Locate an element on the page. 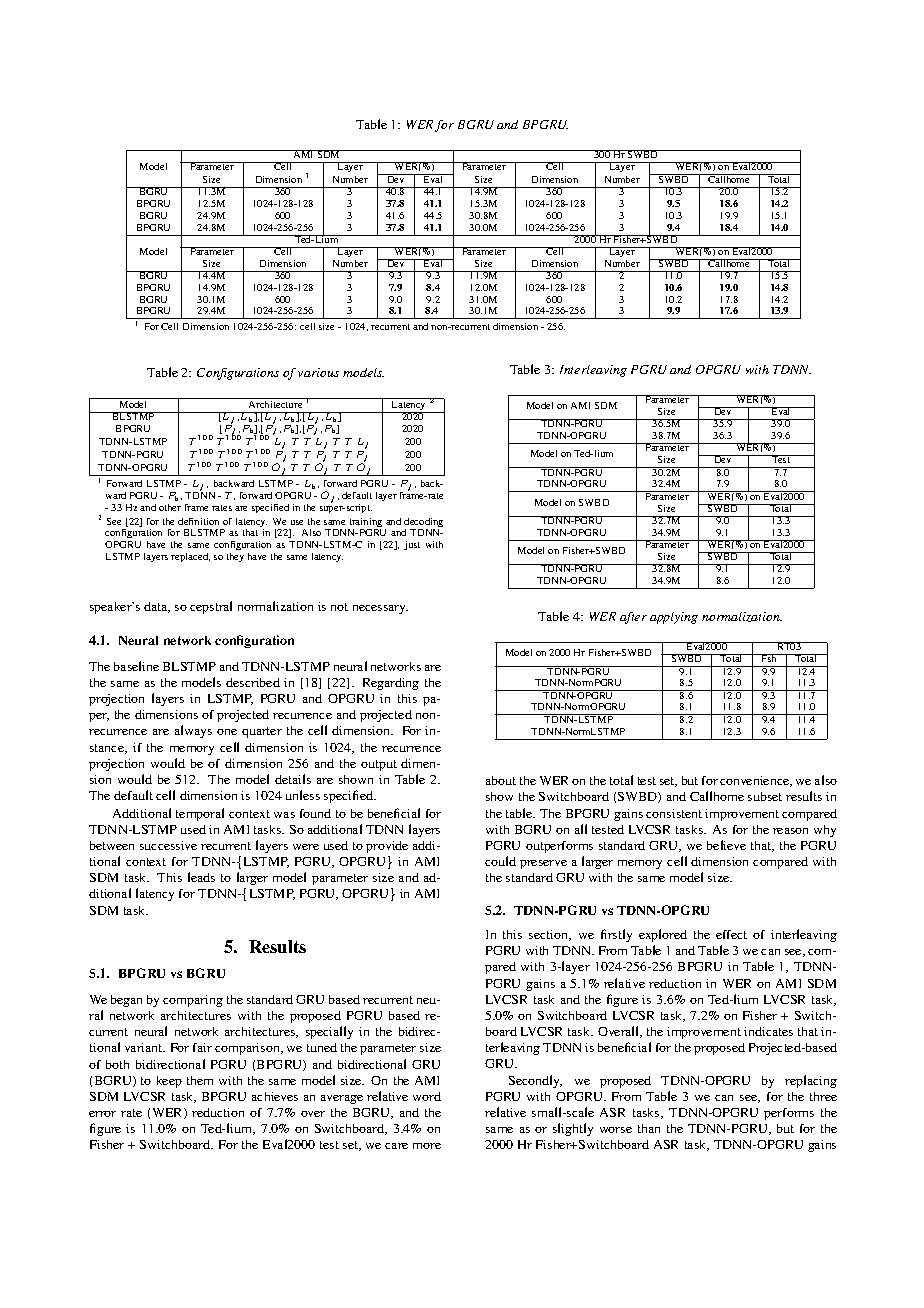 This document has width=924, height=1308. keep is located at coordinates (169, 1082).
